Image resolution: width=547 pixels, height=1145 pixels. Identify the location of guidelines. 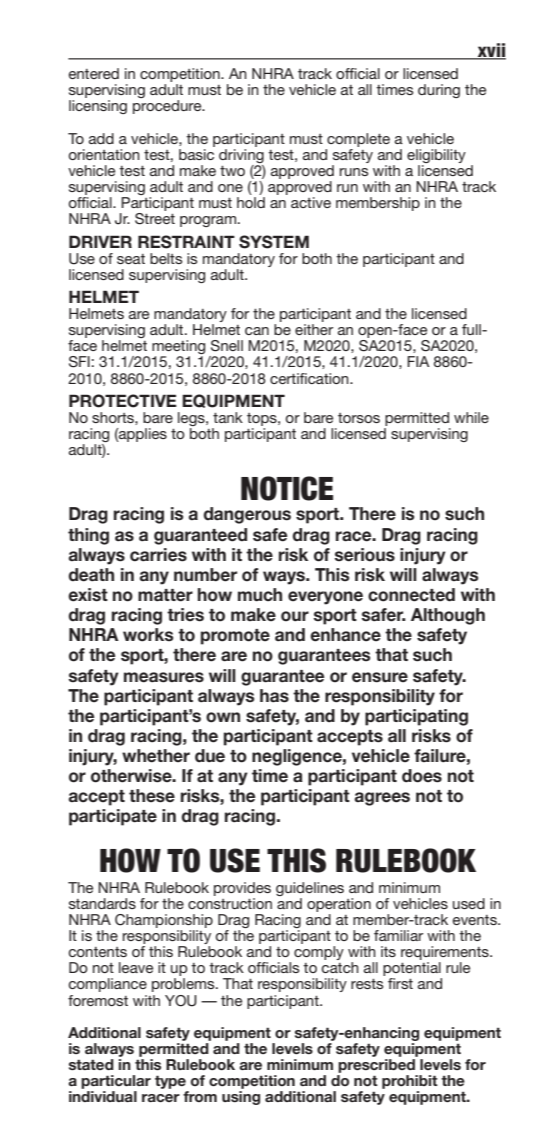
(310, 889).
